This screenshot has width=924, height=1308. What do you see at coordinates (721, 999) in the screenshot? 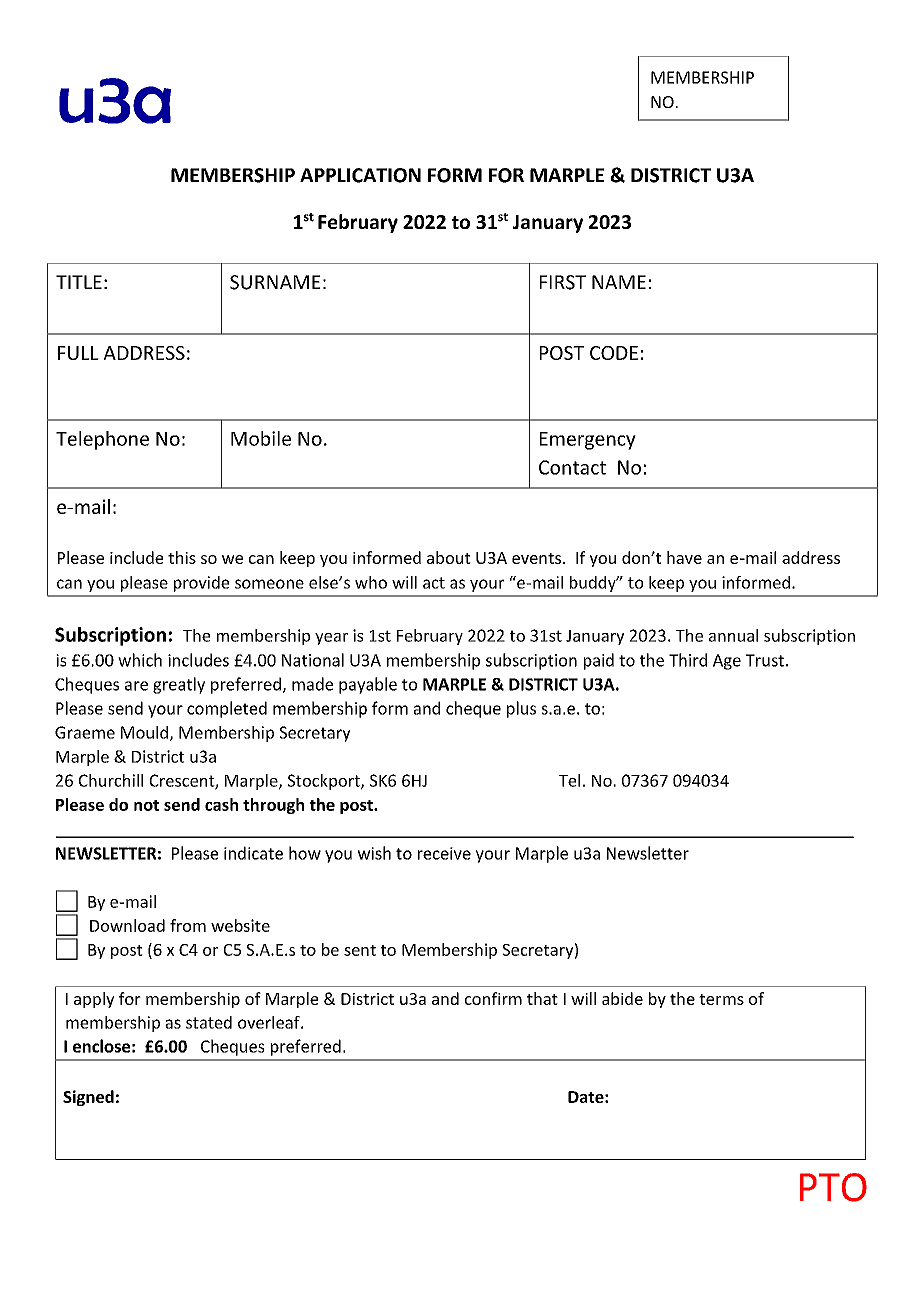
I see `terms` at bounding box center [721, 999].
